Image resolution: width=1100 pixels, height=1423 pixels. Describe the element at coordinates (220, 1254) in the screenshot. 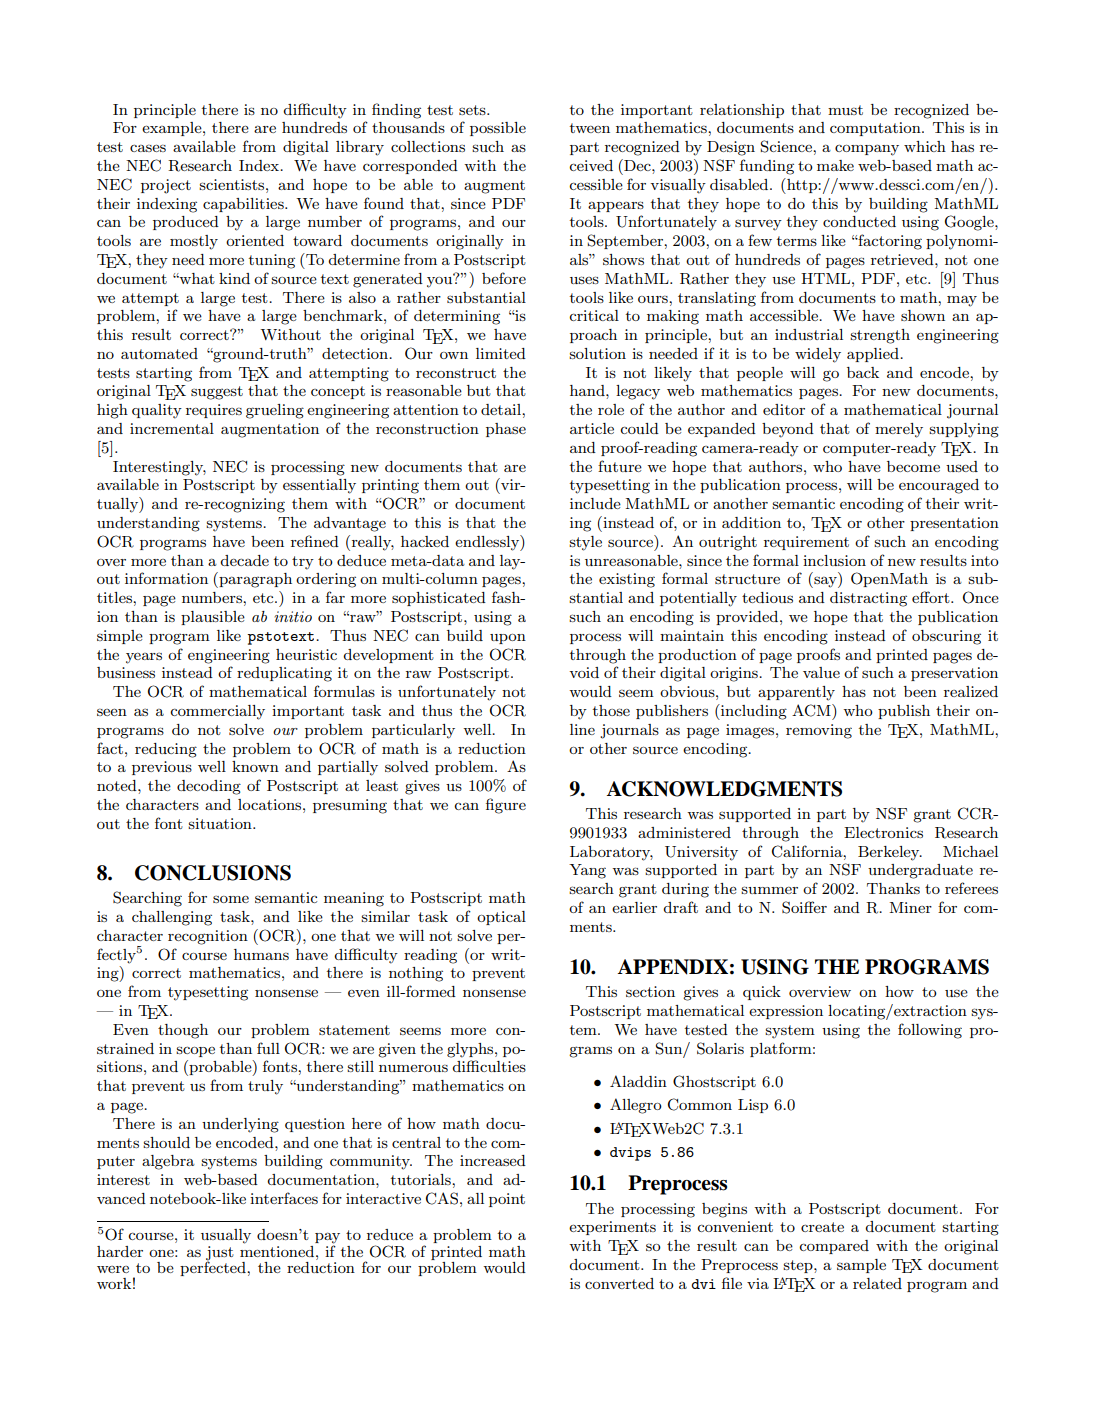

I see `just` at that location.
